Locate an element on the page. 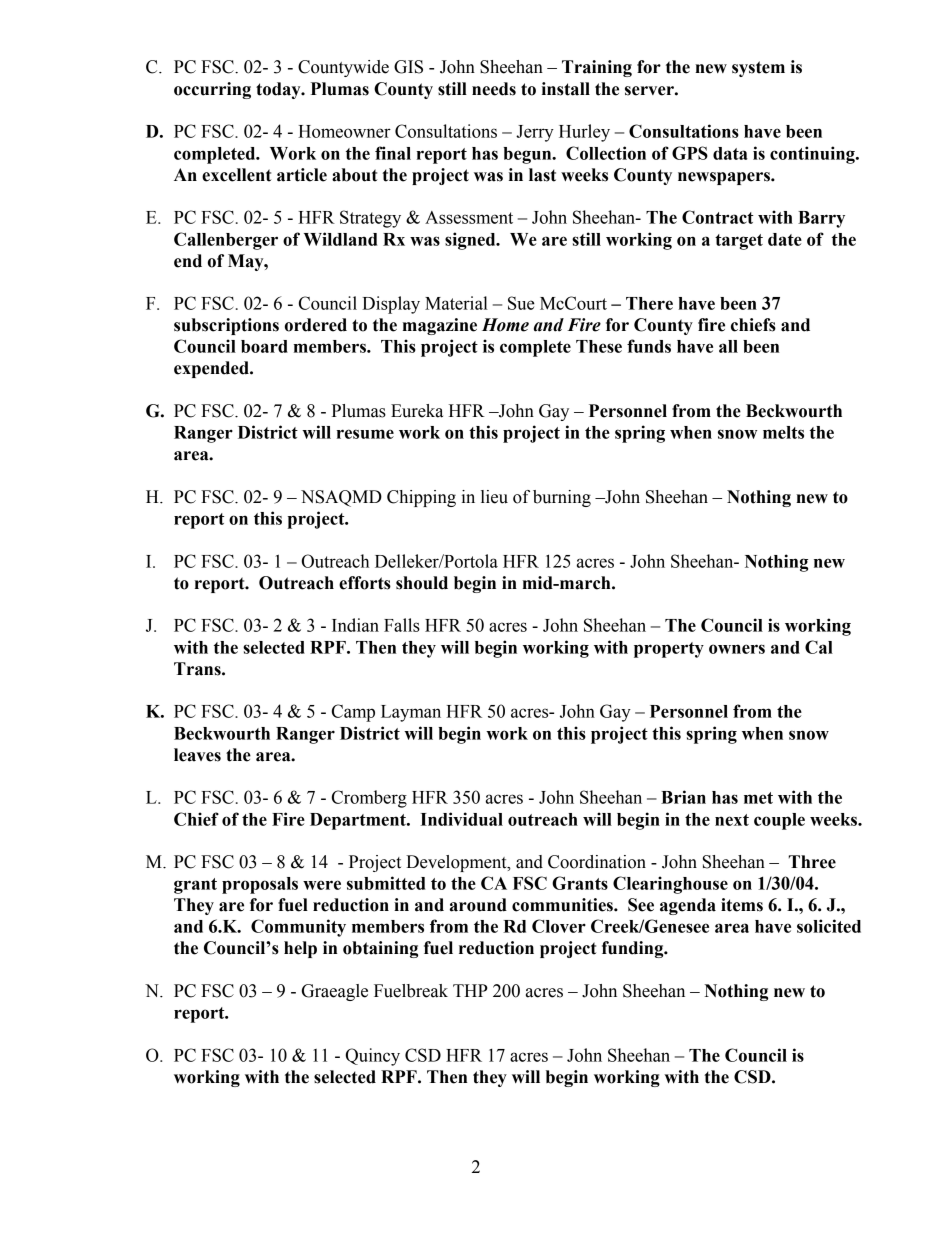 This document has width=952, height=1233. system is located at coordinates (758, 69).
